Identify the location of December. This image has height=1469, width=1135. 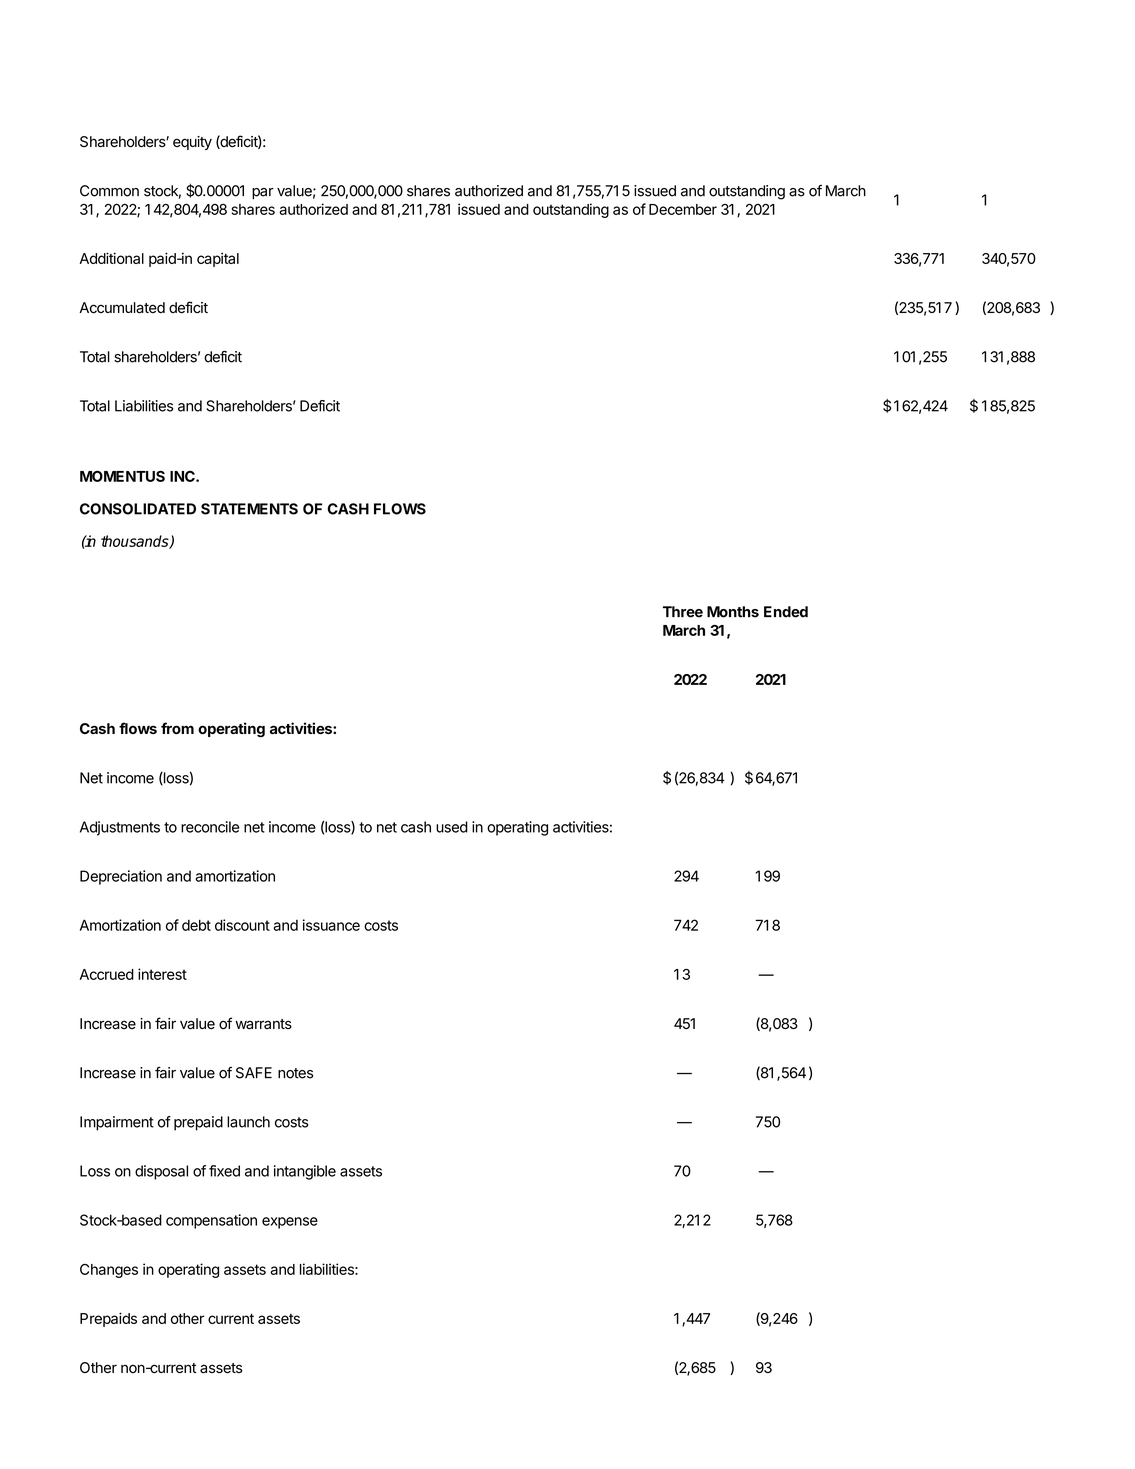
(683, 209).
